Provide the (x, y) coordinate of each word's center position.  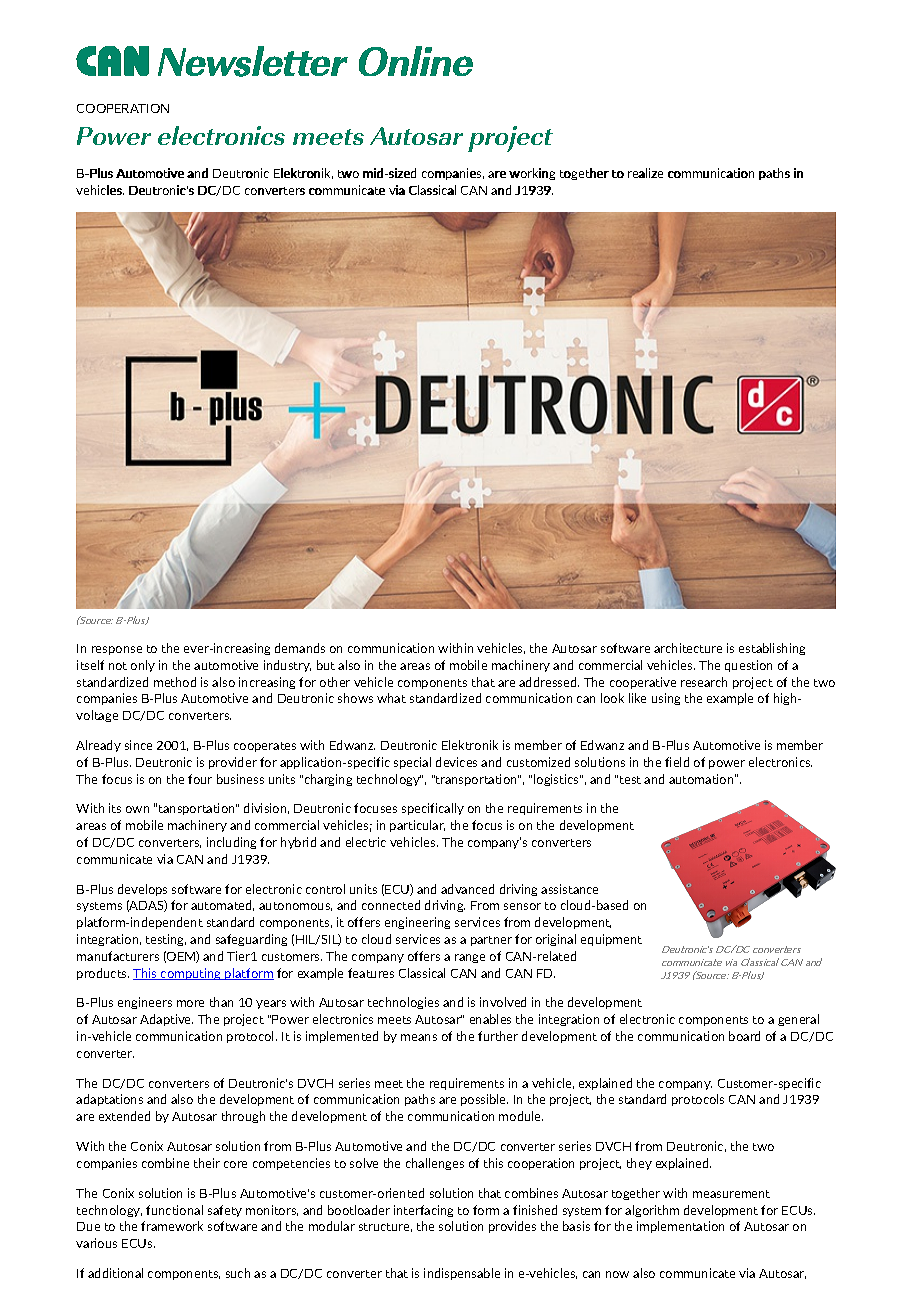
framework (172, 1226)
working (532, 174)
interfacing (423, 1211)
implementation (680, 1227)
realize (645, 173)
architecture (688, 648)
